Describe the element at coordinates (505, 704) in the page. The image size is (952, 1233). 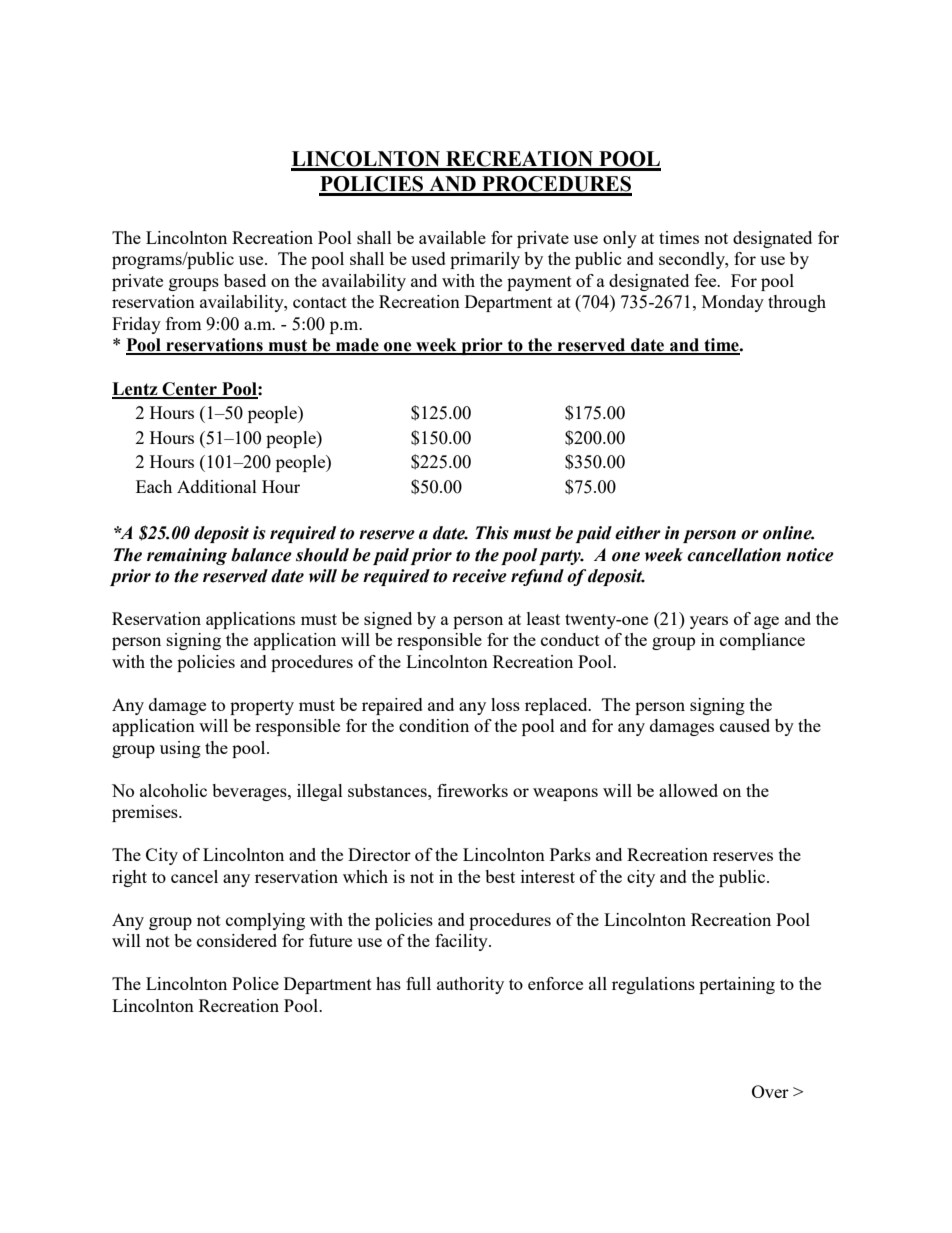
I see `loss` at that location.
